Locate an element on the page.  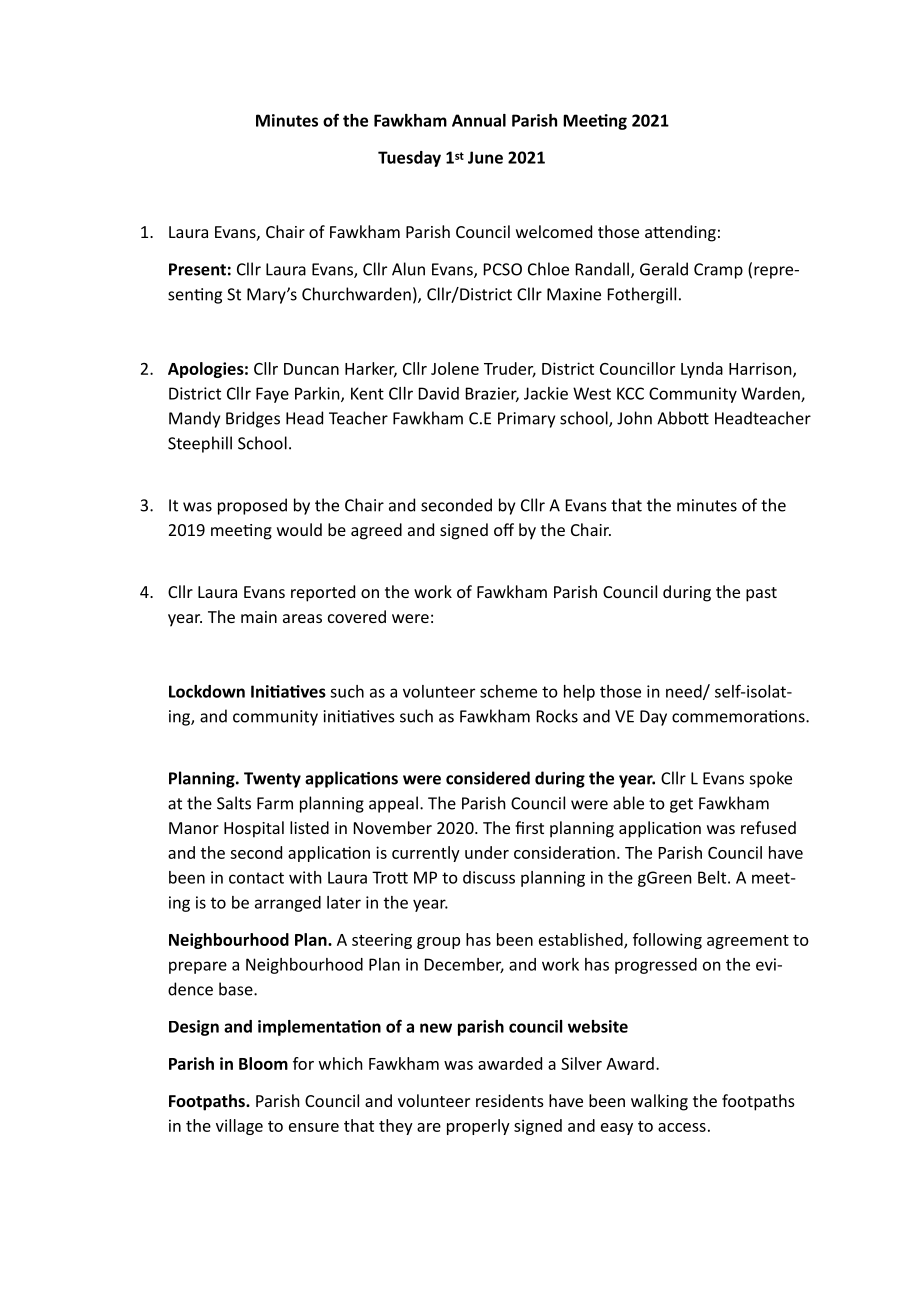
get is located at coordinates (681, 805).
